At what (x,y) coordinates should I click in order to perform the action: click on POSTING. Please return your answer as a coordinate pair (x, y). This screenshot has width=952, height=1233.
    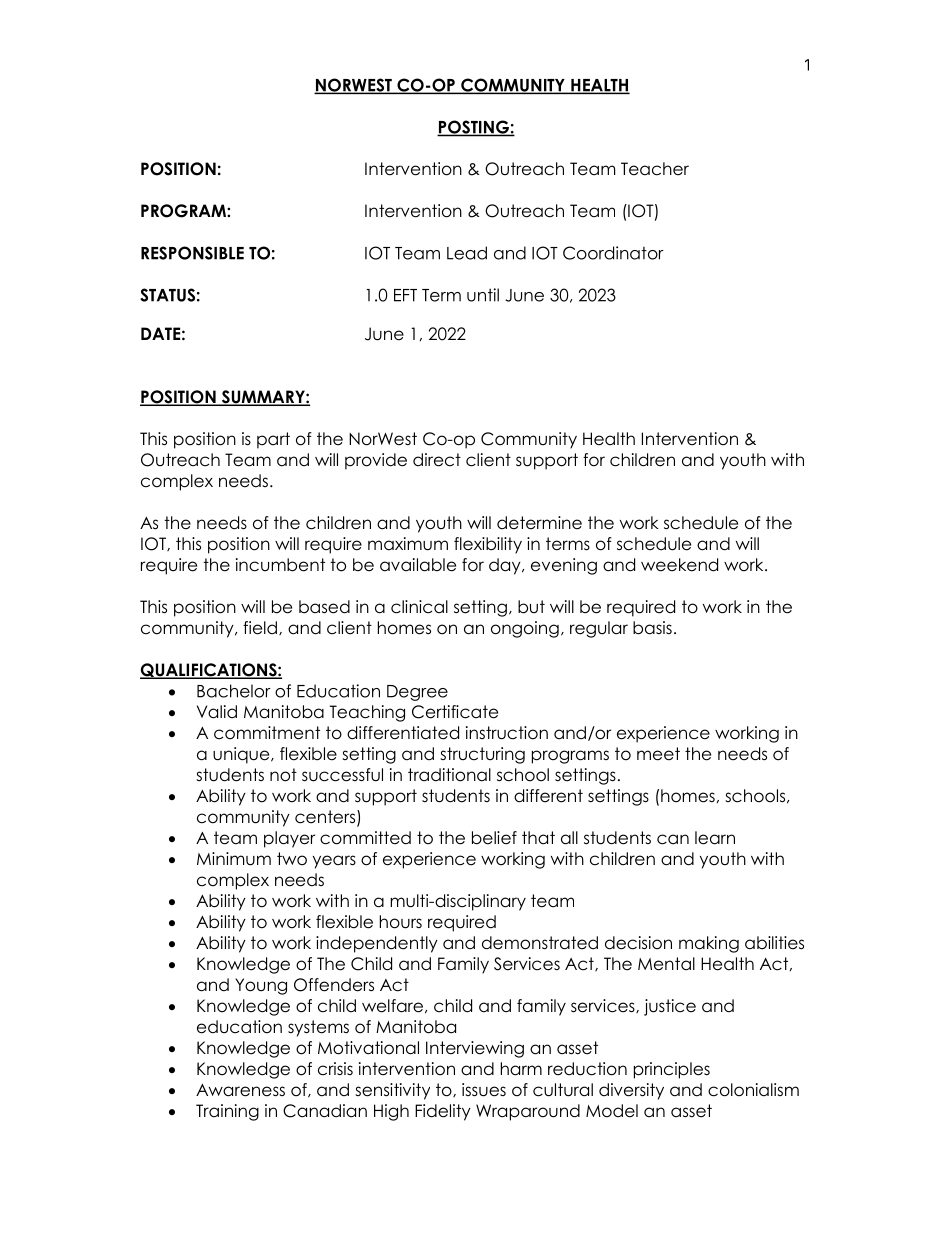
    Looking at the image, I should click on (474, 128).
